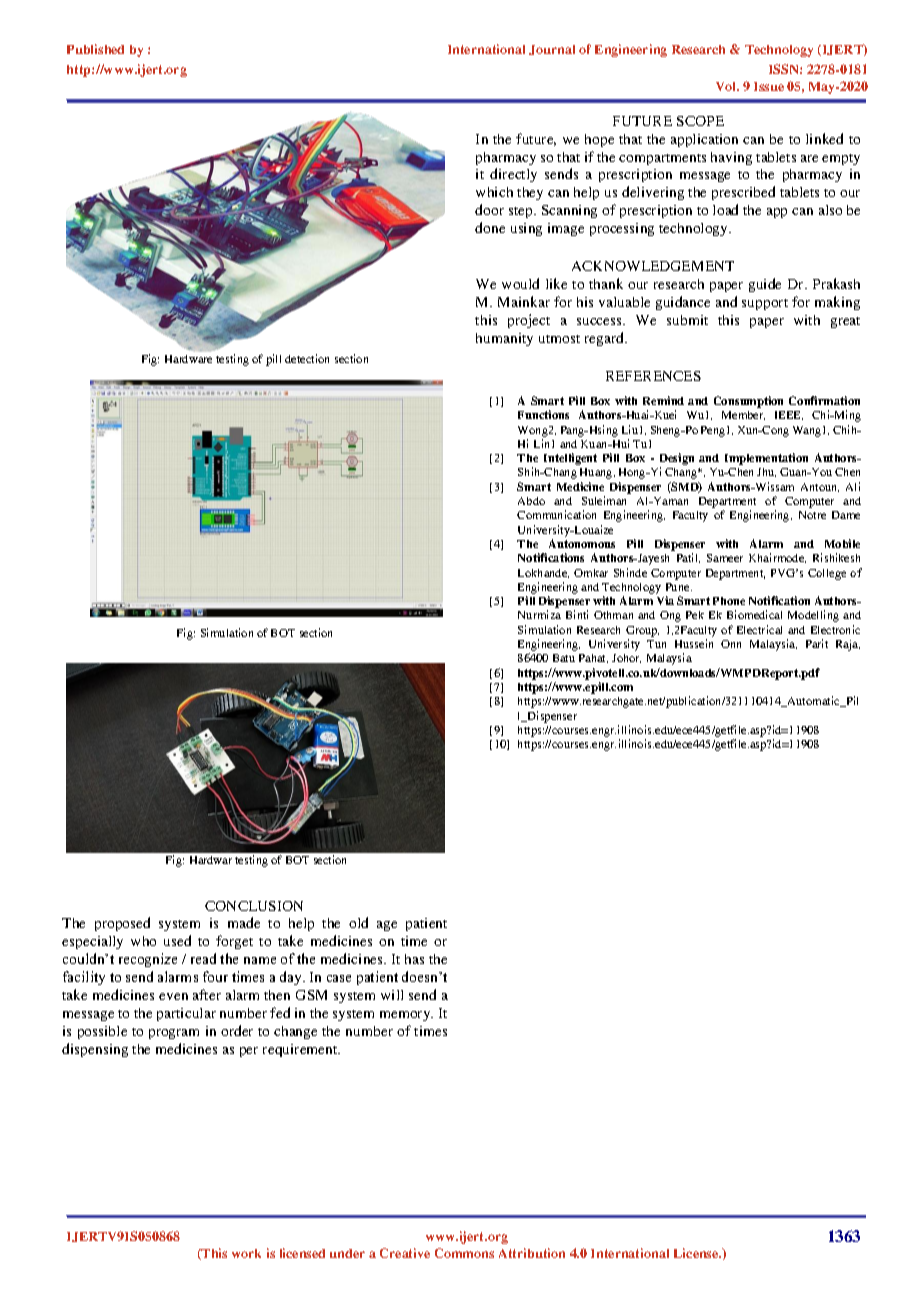 The width and height of the image is (924, 1308). I want to click on has, so click(414, 959).
